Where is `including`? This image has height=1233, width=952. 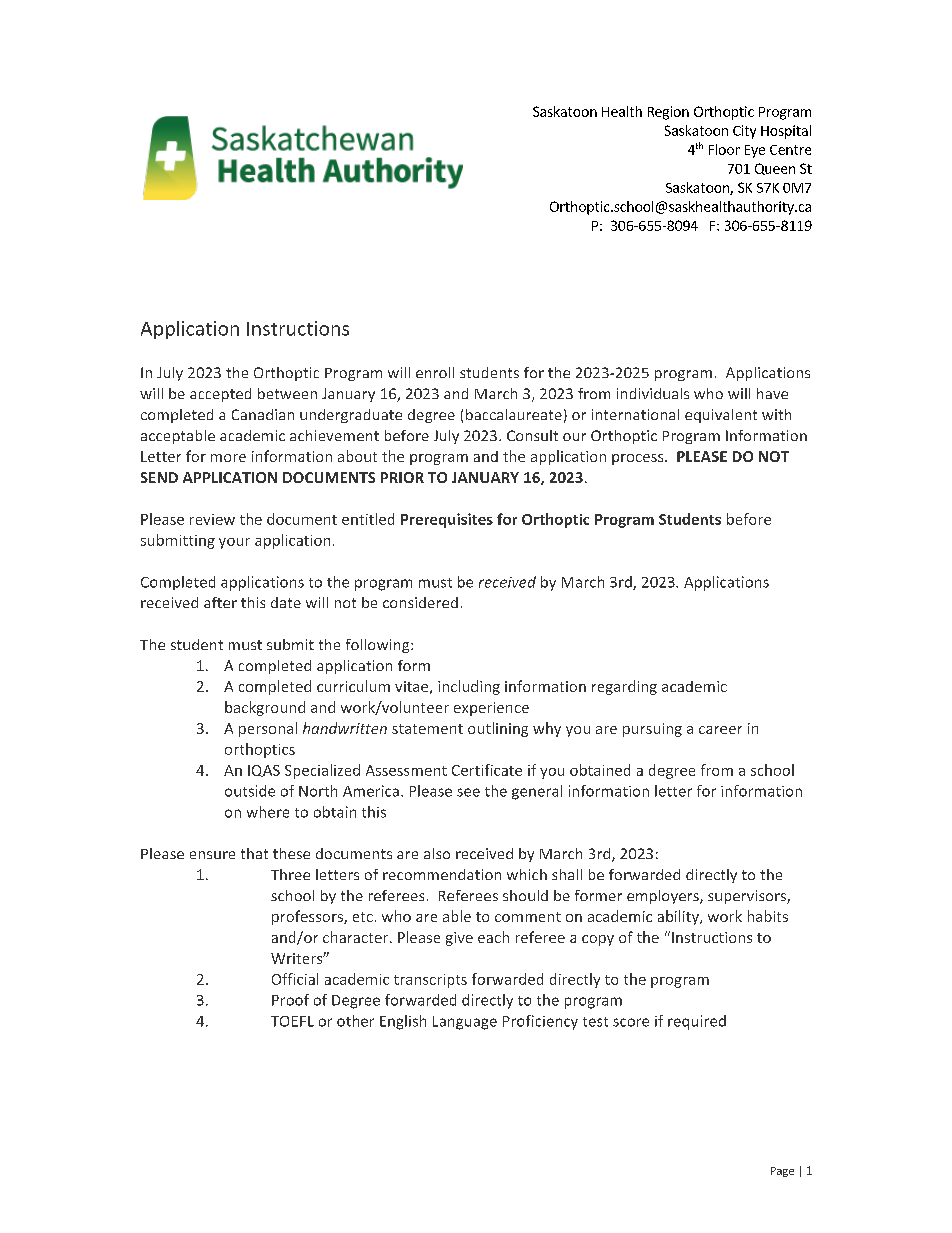 including is located at coordinates (469, 687).
